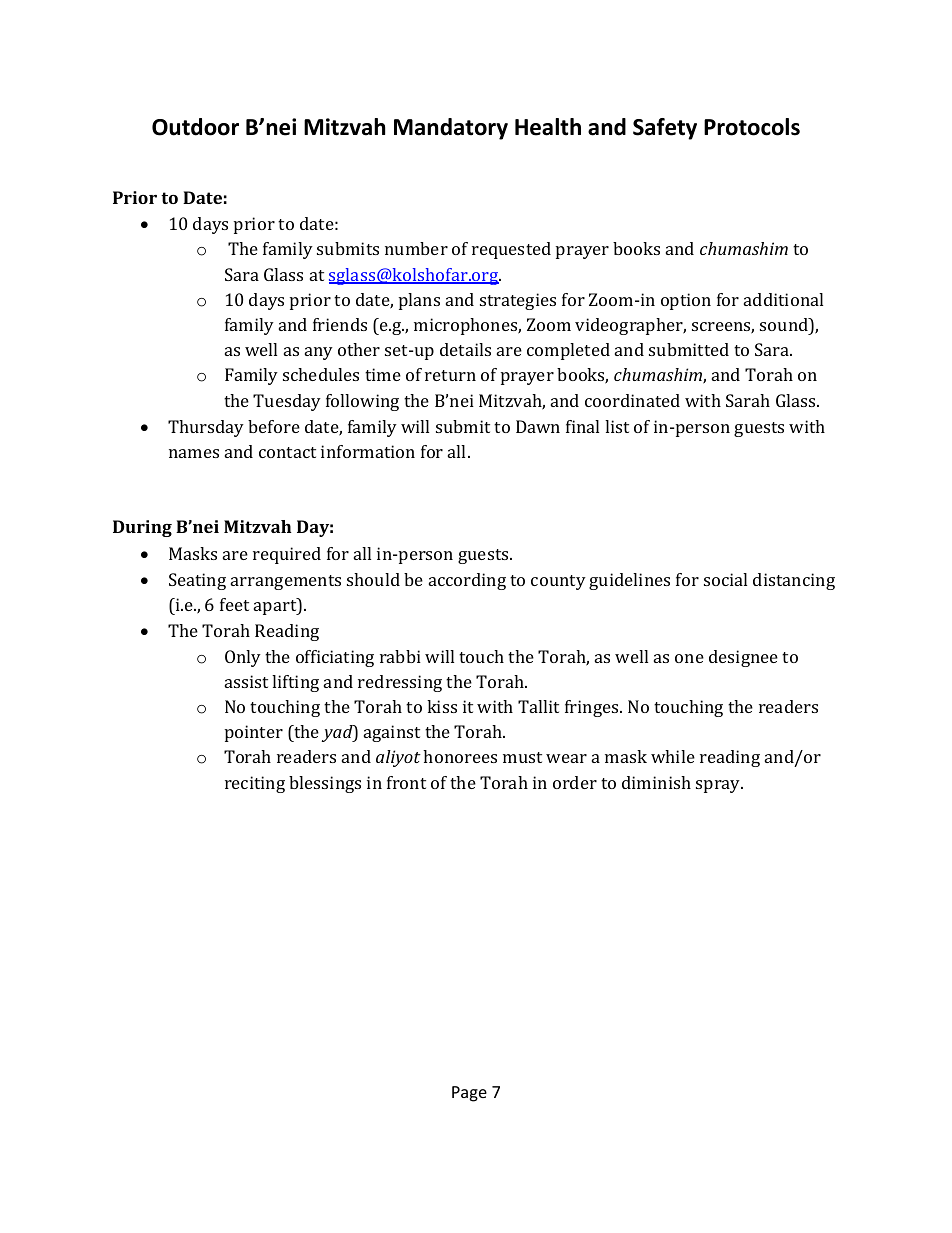 The height and width of the screenshot is (1233, 952). Describe the element at coordinates (469, 1094) in the screenshot. I see `Page` at that location.
